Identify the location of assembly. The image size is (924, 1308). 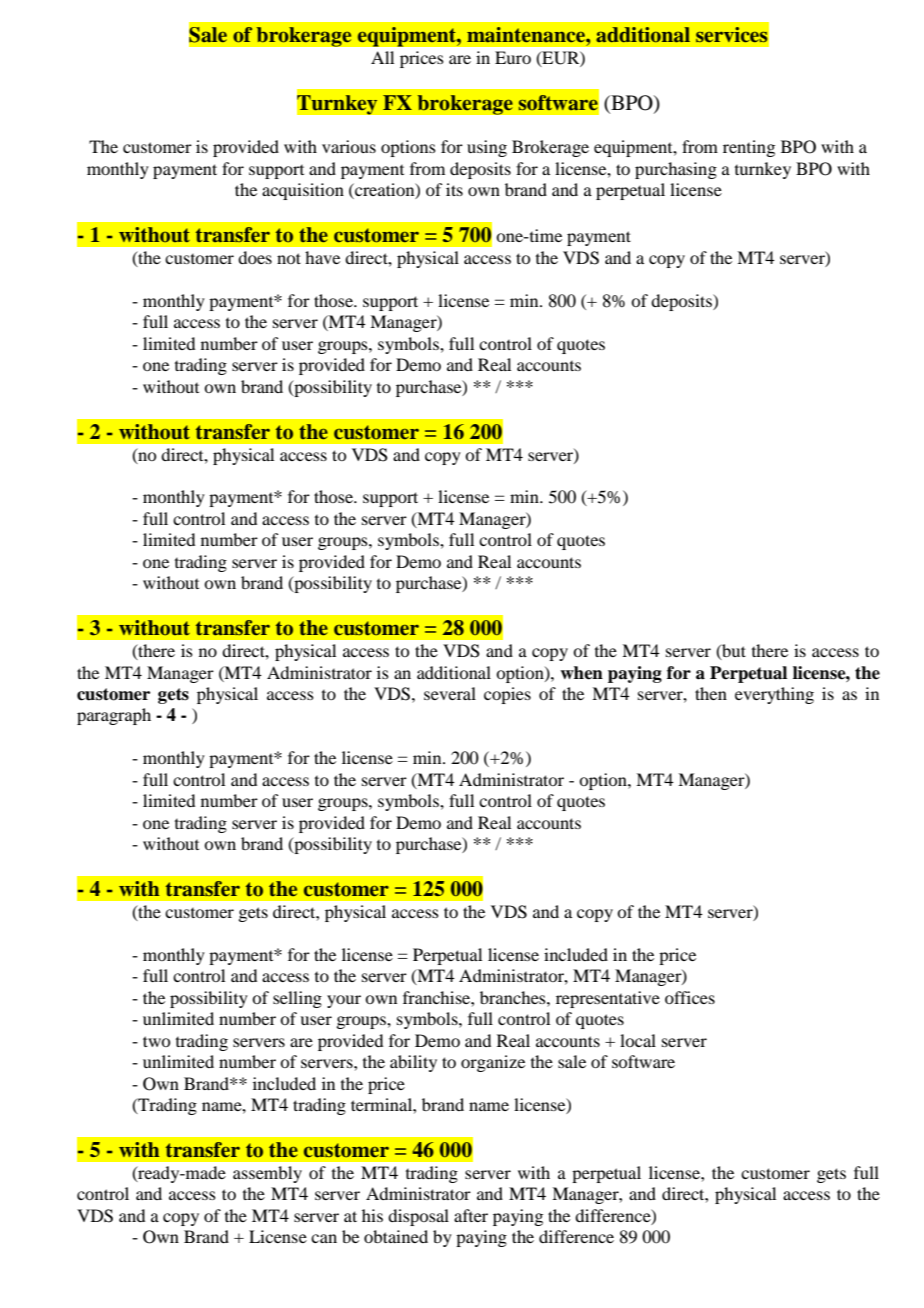
(267, 1174).
